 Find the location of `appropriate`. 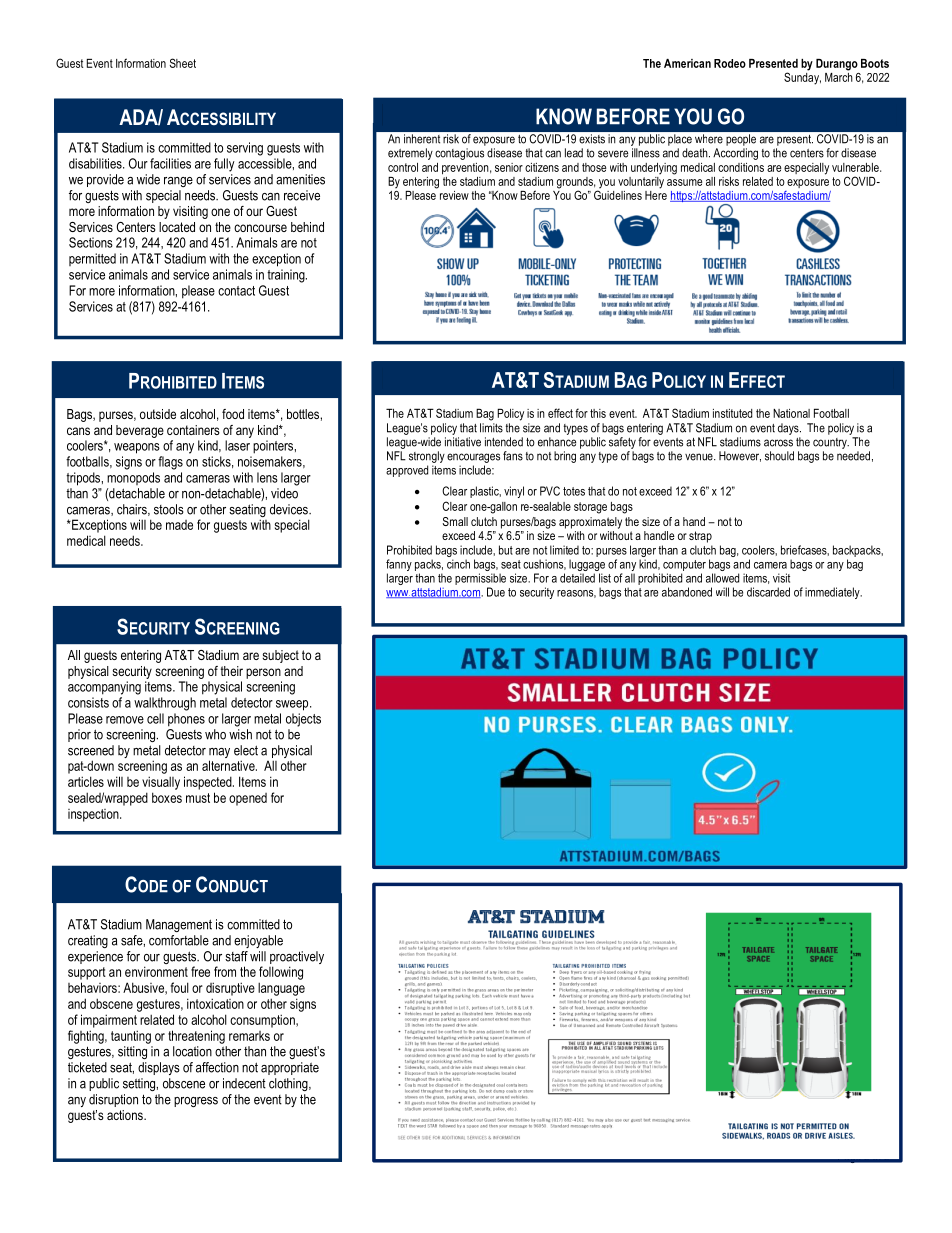

appropriate is located at coordinates (290, 1068).
